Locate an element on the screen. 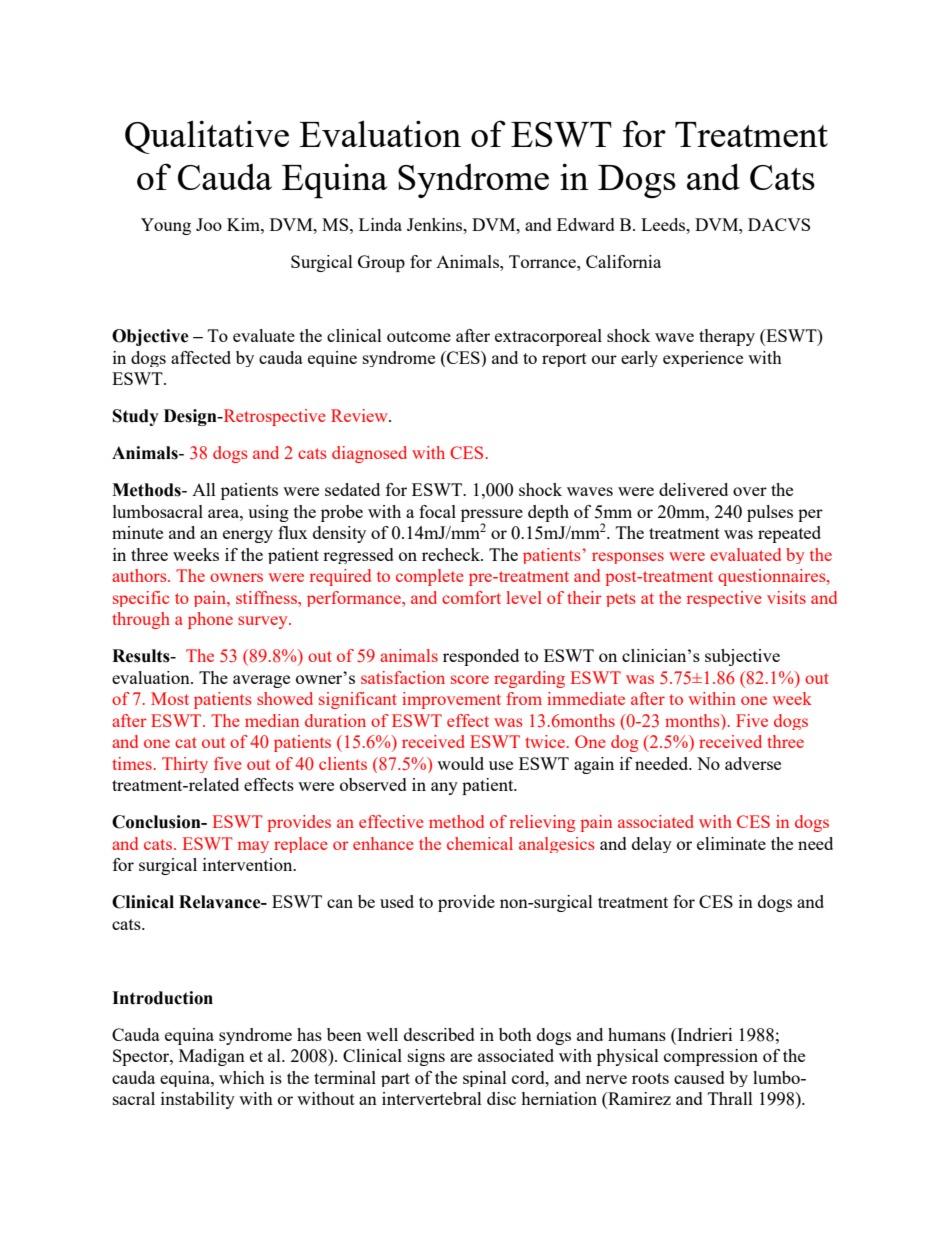 The width and height of the screenshot is (952, 1233). affected is located at coordinates (201, 357).
